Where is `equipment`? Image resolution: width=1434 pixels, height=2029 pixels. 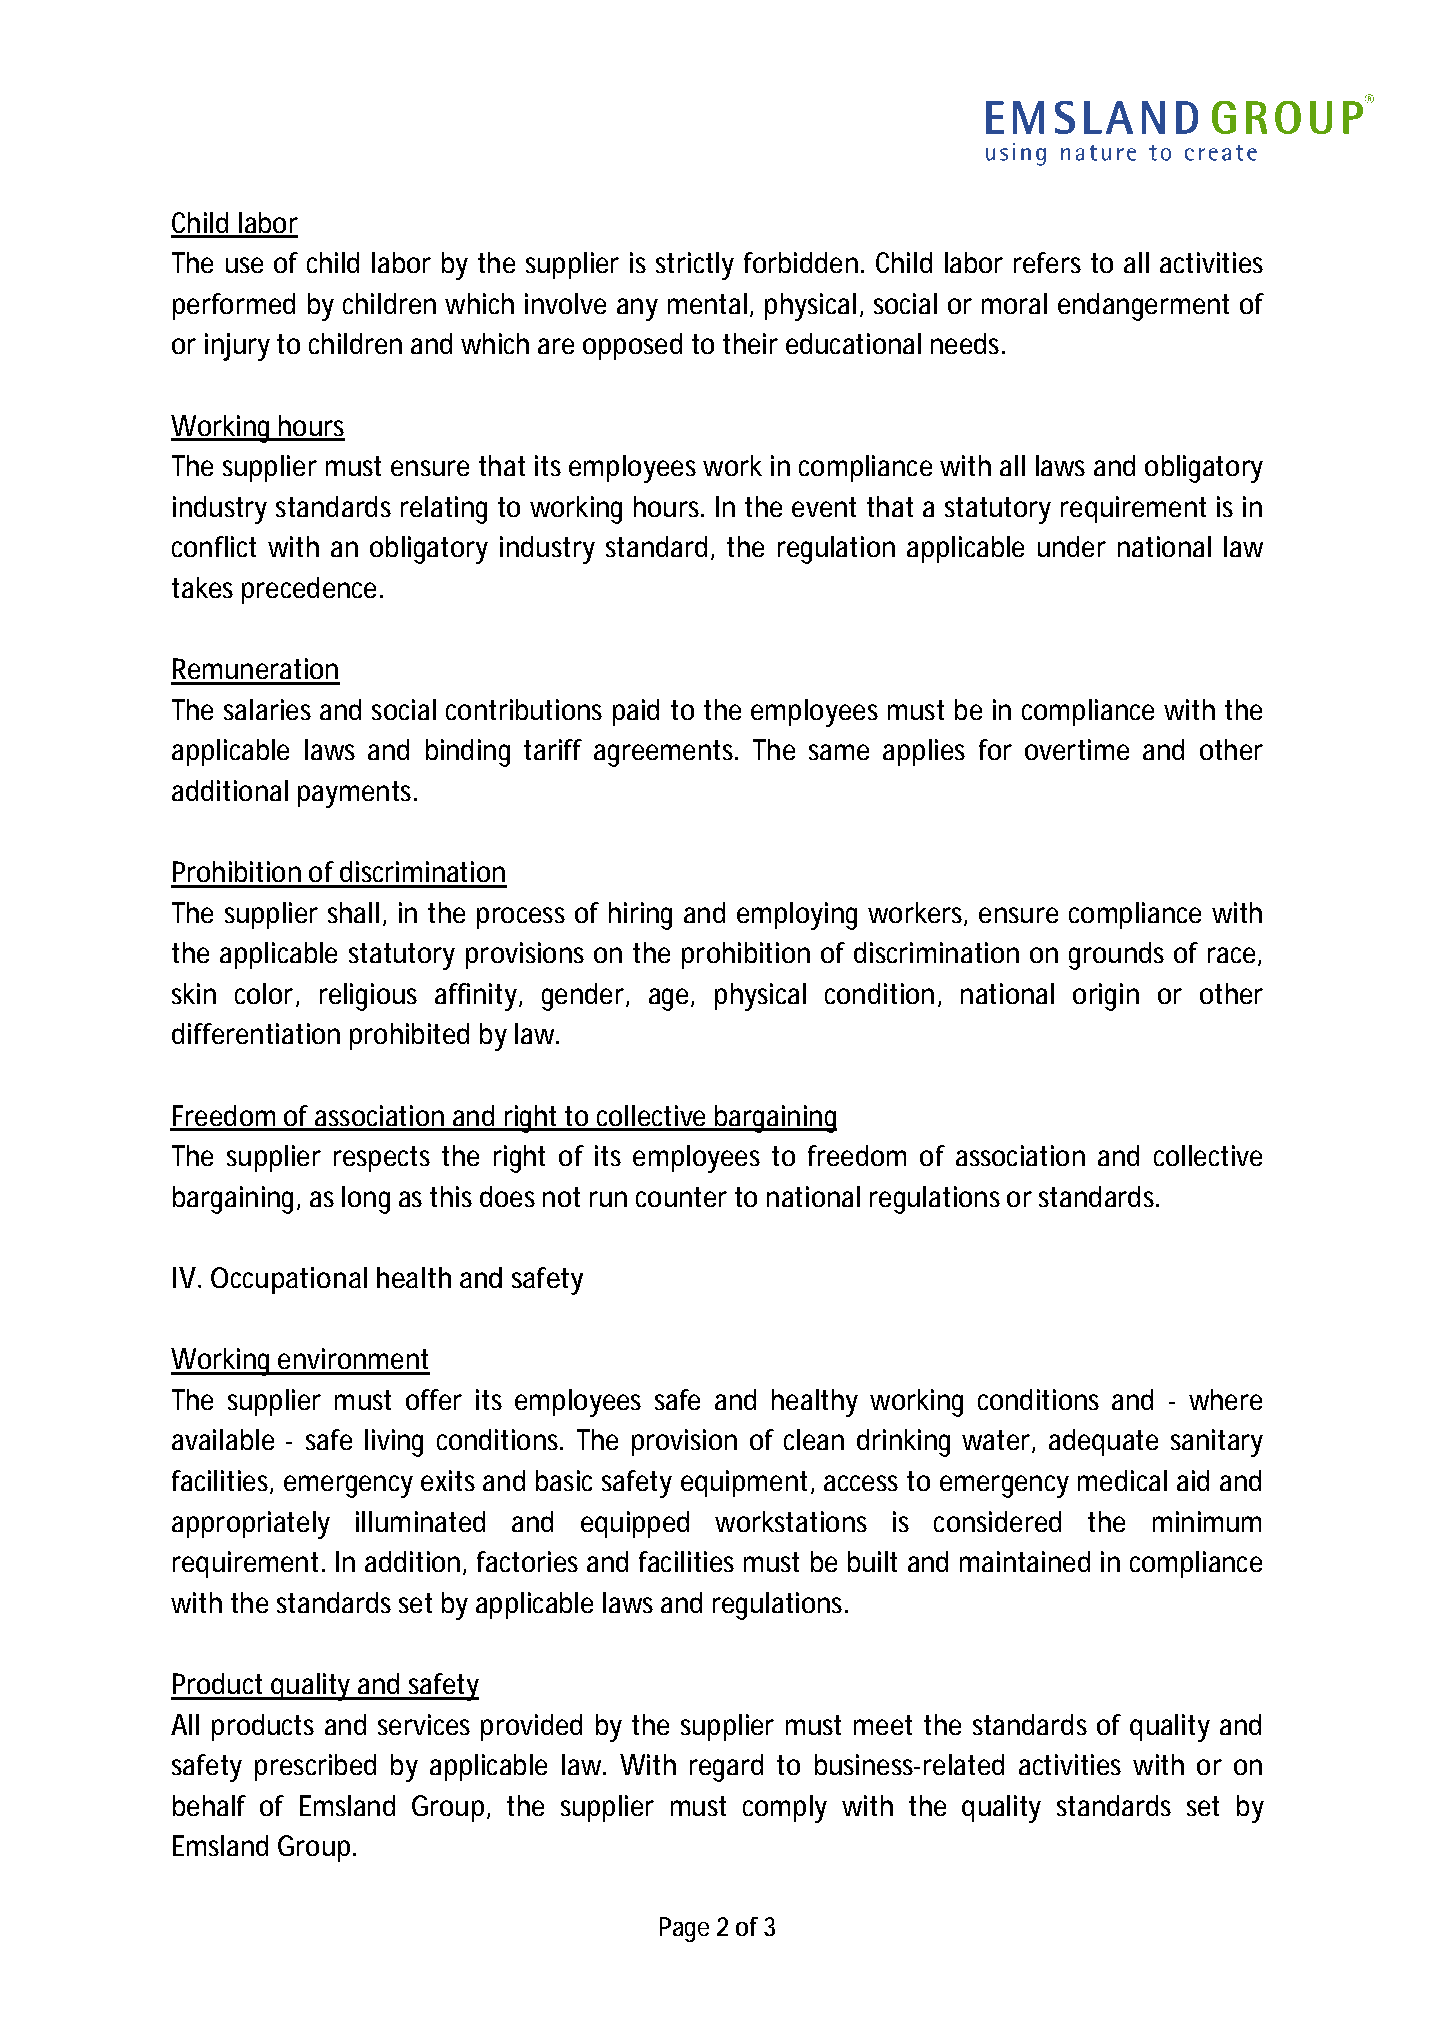
equipment is located at coordinates (744, 1483).
